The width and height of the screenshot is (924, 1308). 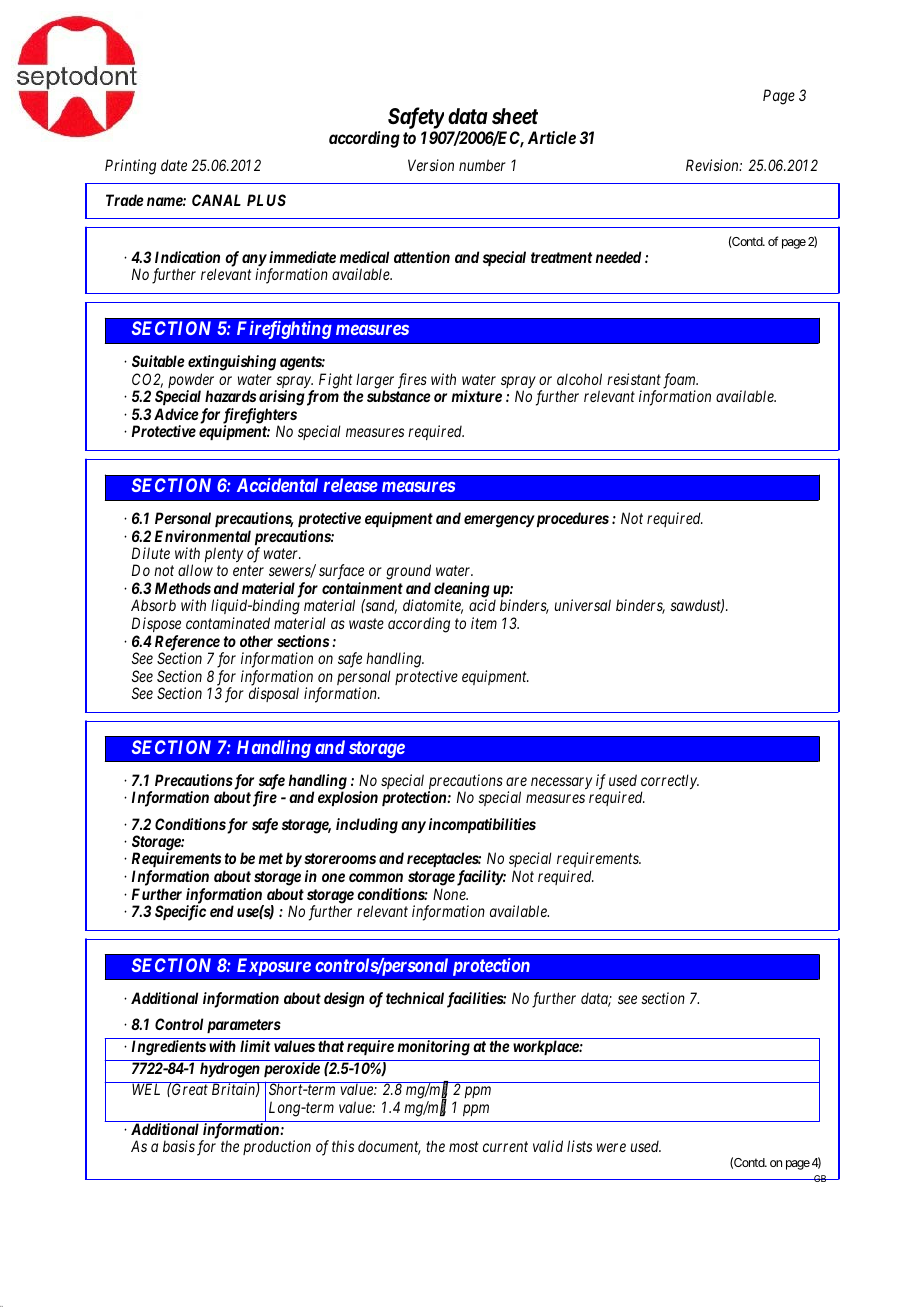 What do you see at coordinates (484, 623) in the screenshot?
I see `item` at bounding box center [484, 623].
